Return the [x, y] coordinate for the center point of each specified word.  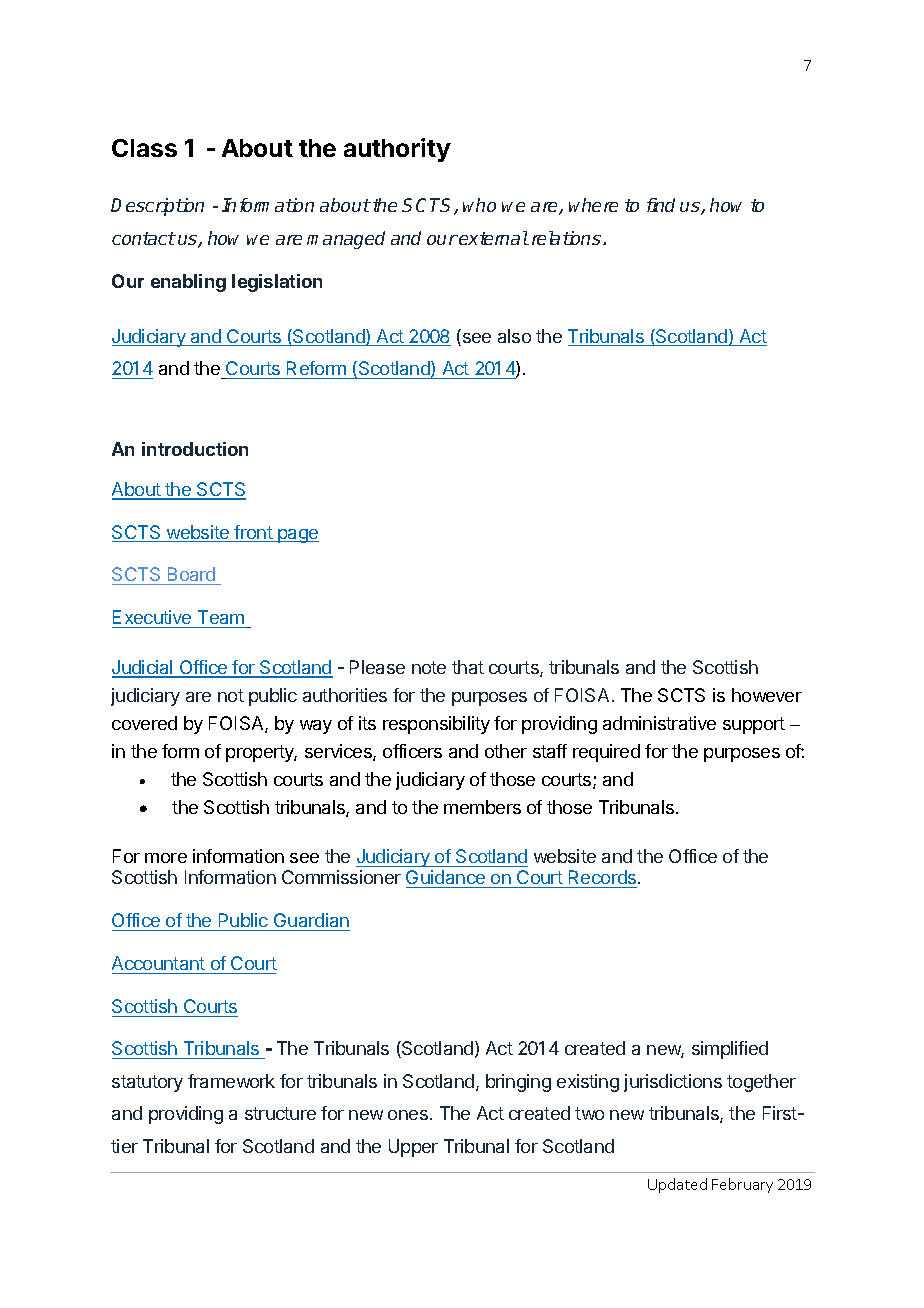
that [468, 667]
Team [221, 619]
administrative [659, 723]
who [479, 205]
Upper [413, 1148]
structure [280, 1113]
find [661, 205]
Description [157, 207]
